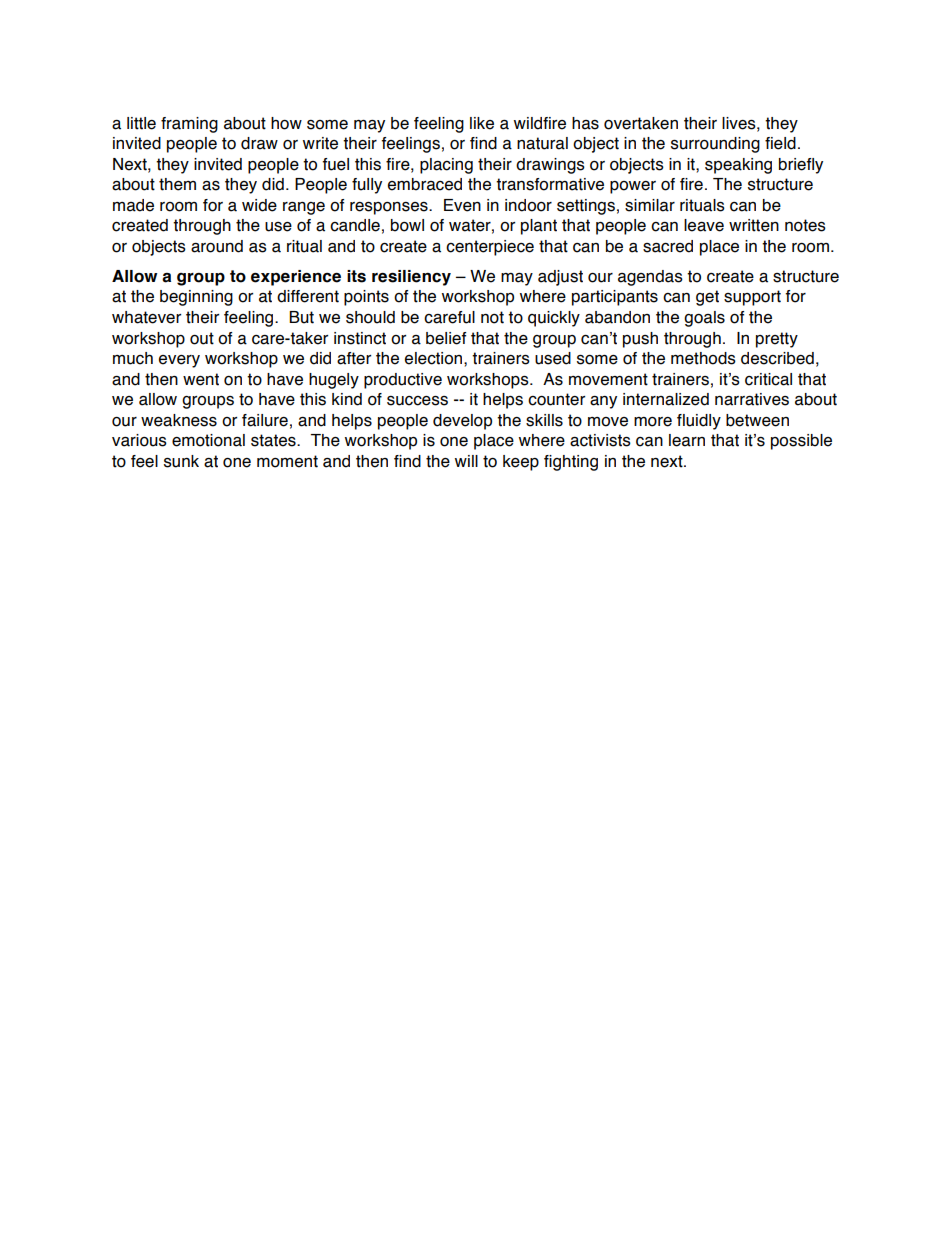 This page has height=1233, width=952. What do you see at coordinates (181, 461) in the page?
I see `sunk` at bounding box center [181, 461].
